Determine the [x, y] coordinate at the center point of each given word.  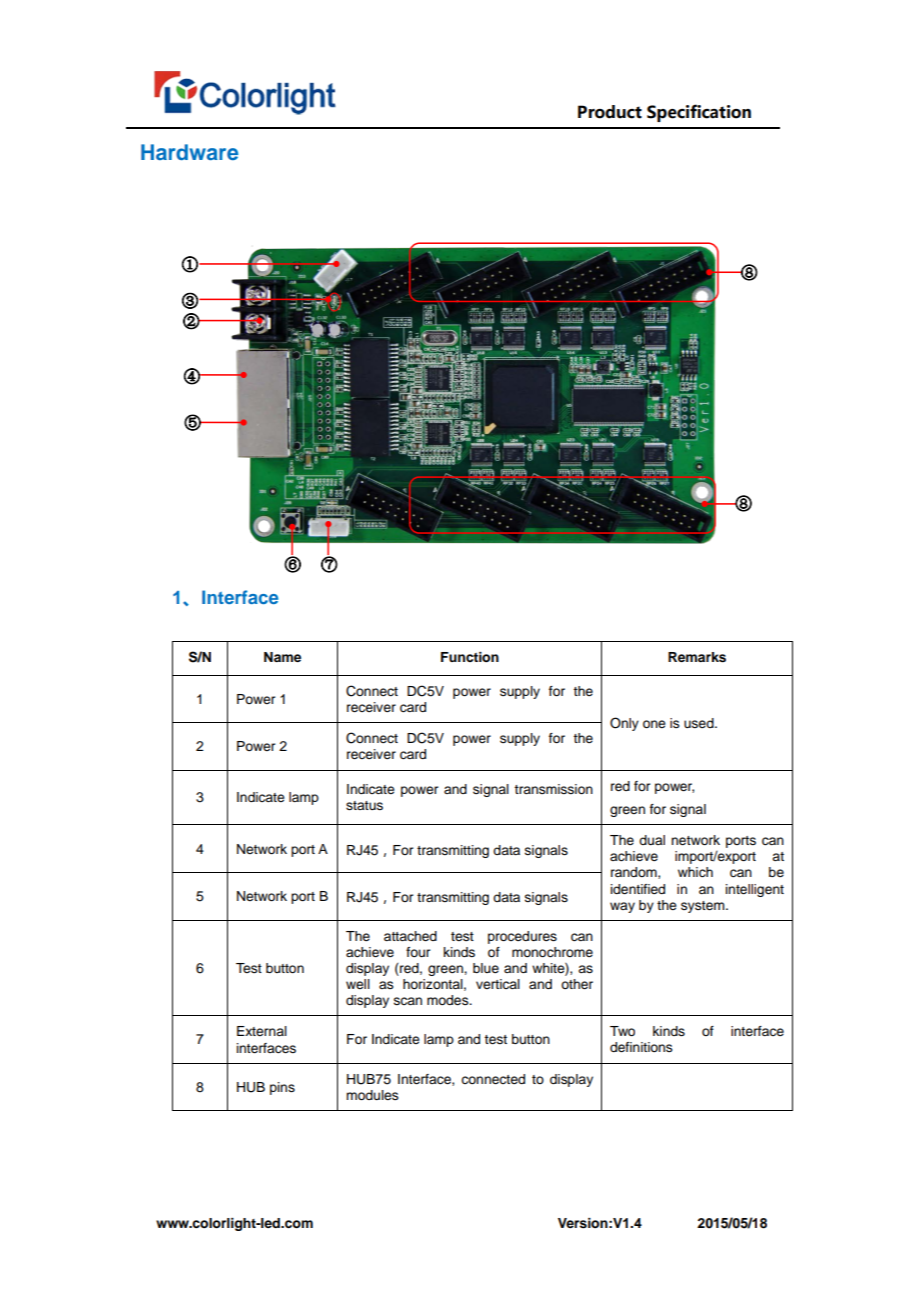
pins [282, 1088]
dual [652, 840]
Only [624, 724]
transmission [553, 789]
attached [410, 936]
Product [610, 112]
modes [449, 1000]
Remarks [697, 657]
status [364, 806]
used [700, 723]
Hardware [189, 152]
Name [282, 657]
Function [470, 657]
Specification [699, 113]
